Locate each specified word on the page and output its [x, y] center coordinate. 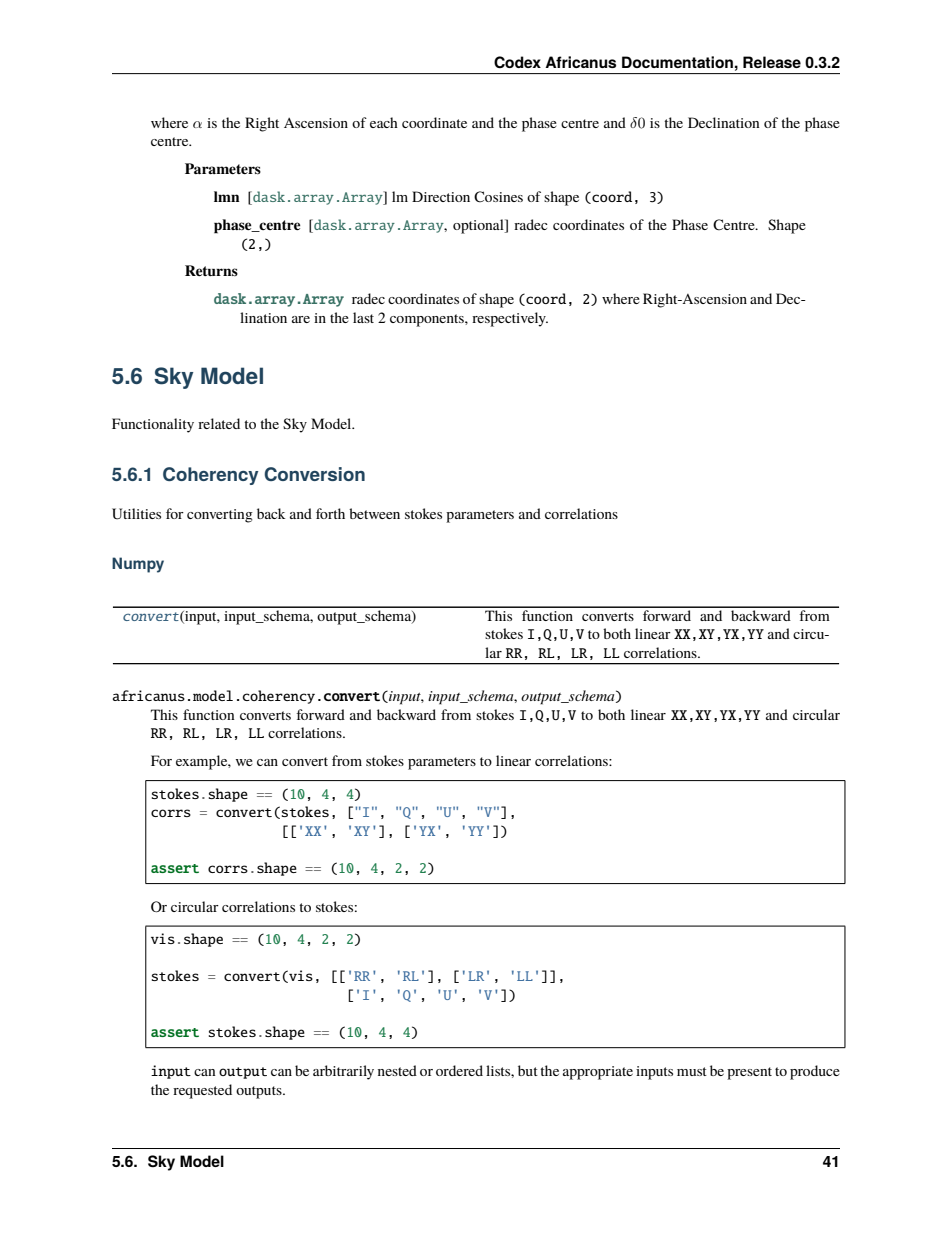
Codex [517, 62]
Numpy [138, 565]
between [374, 513]
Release [772, 62]
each [384, 122]
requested [202, 1091]
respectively [510, 319]
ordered [459, 1070]
